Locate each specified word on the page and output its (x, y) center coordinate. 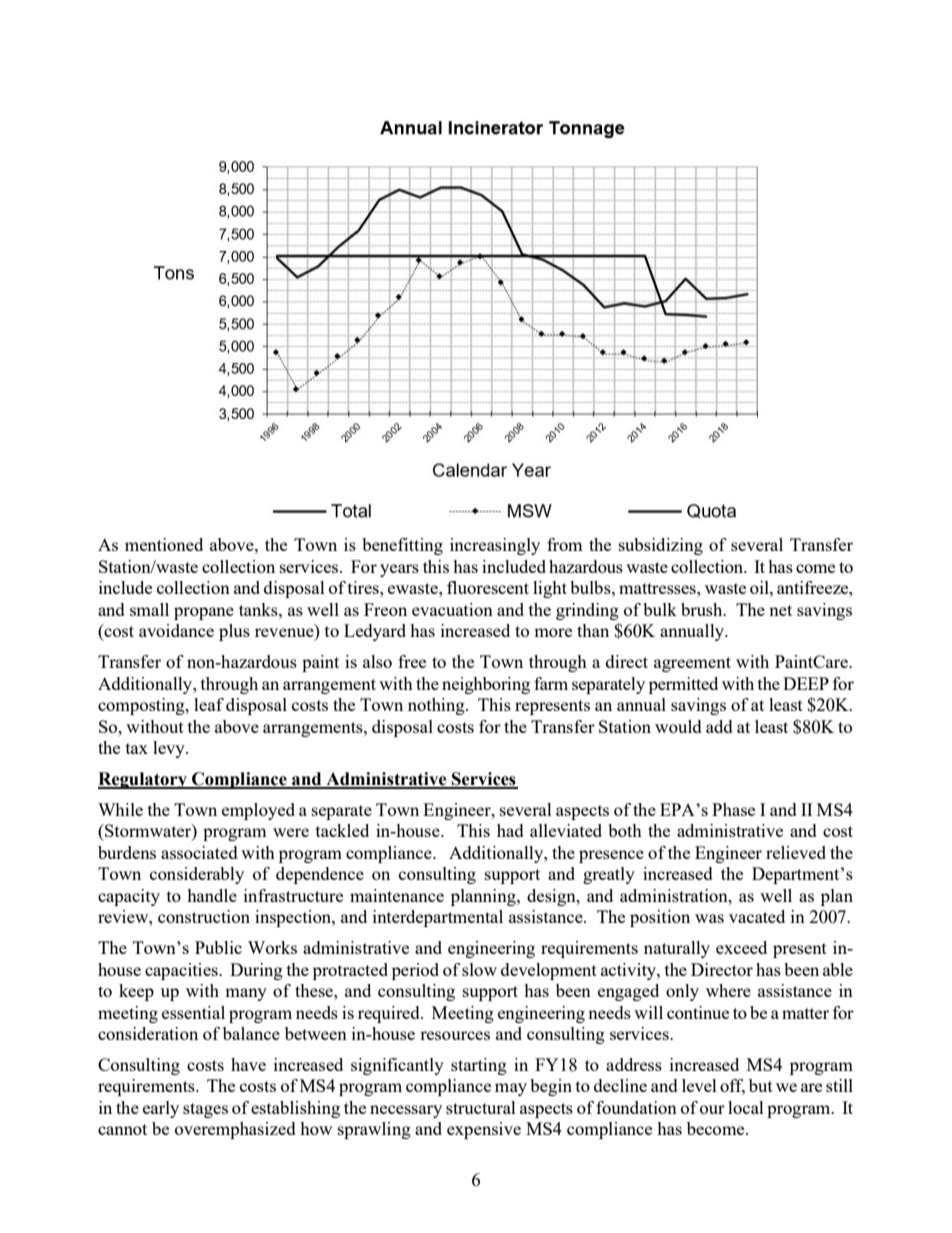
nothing (437, 706)
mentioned (164, 544)
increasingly (495, 546)
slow (479, 969)
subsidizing (661, 546)
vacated (757, 916)
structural (481, 1107)
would (678, 726)
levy (170, 749)
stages (205, 1110)
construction (204, 916)
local (746, 1107)
